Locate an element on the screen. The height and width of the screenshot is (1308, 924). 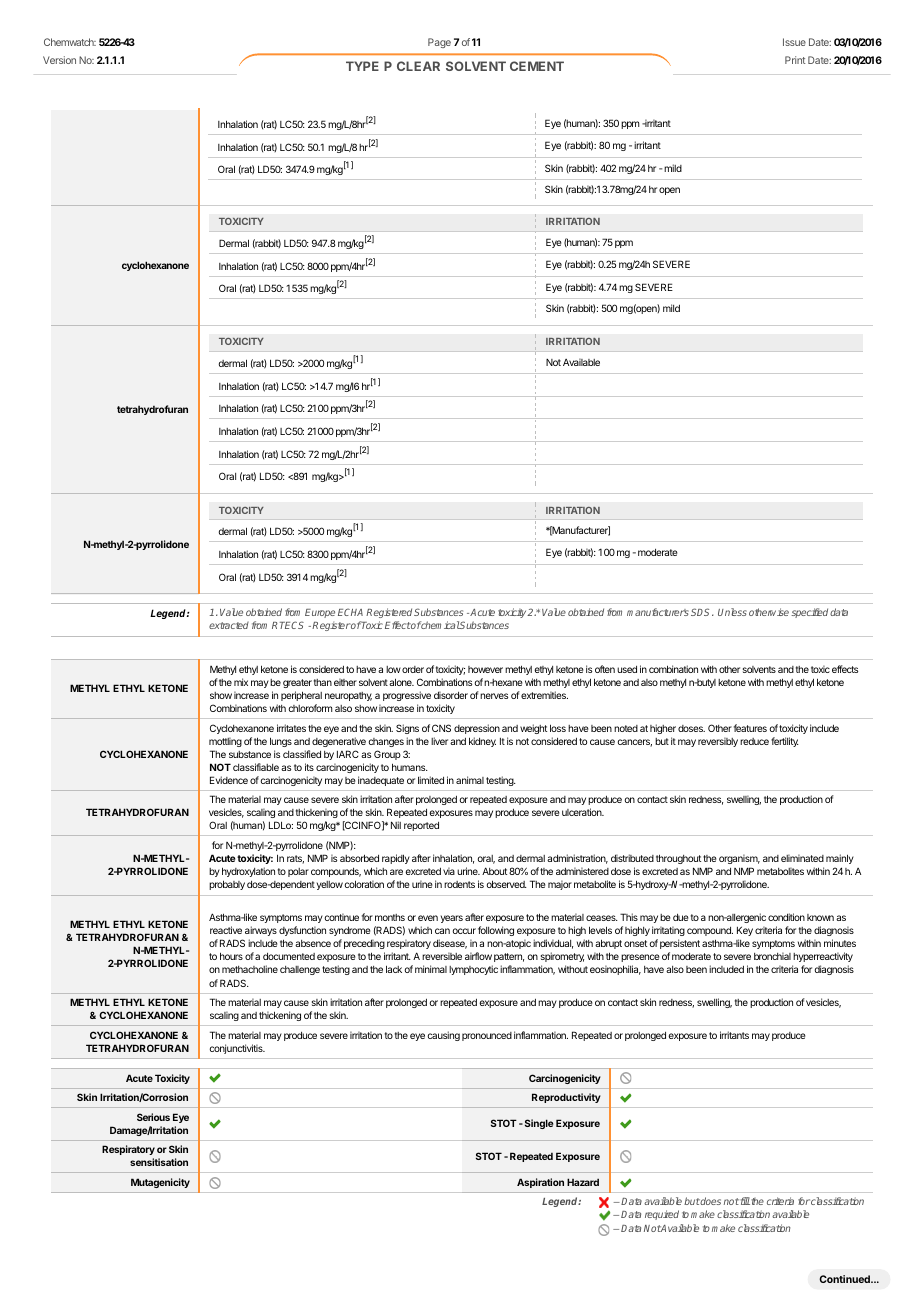
Version is located at coordinates (59, 60).
